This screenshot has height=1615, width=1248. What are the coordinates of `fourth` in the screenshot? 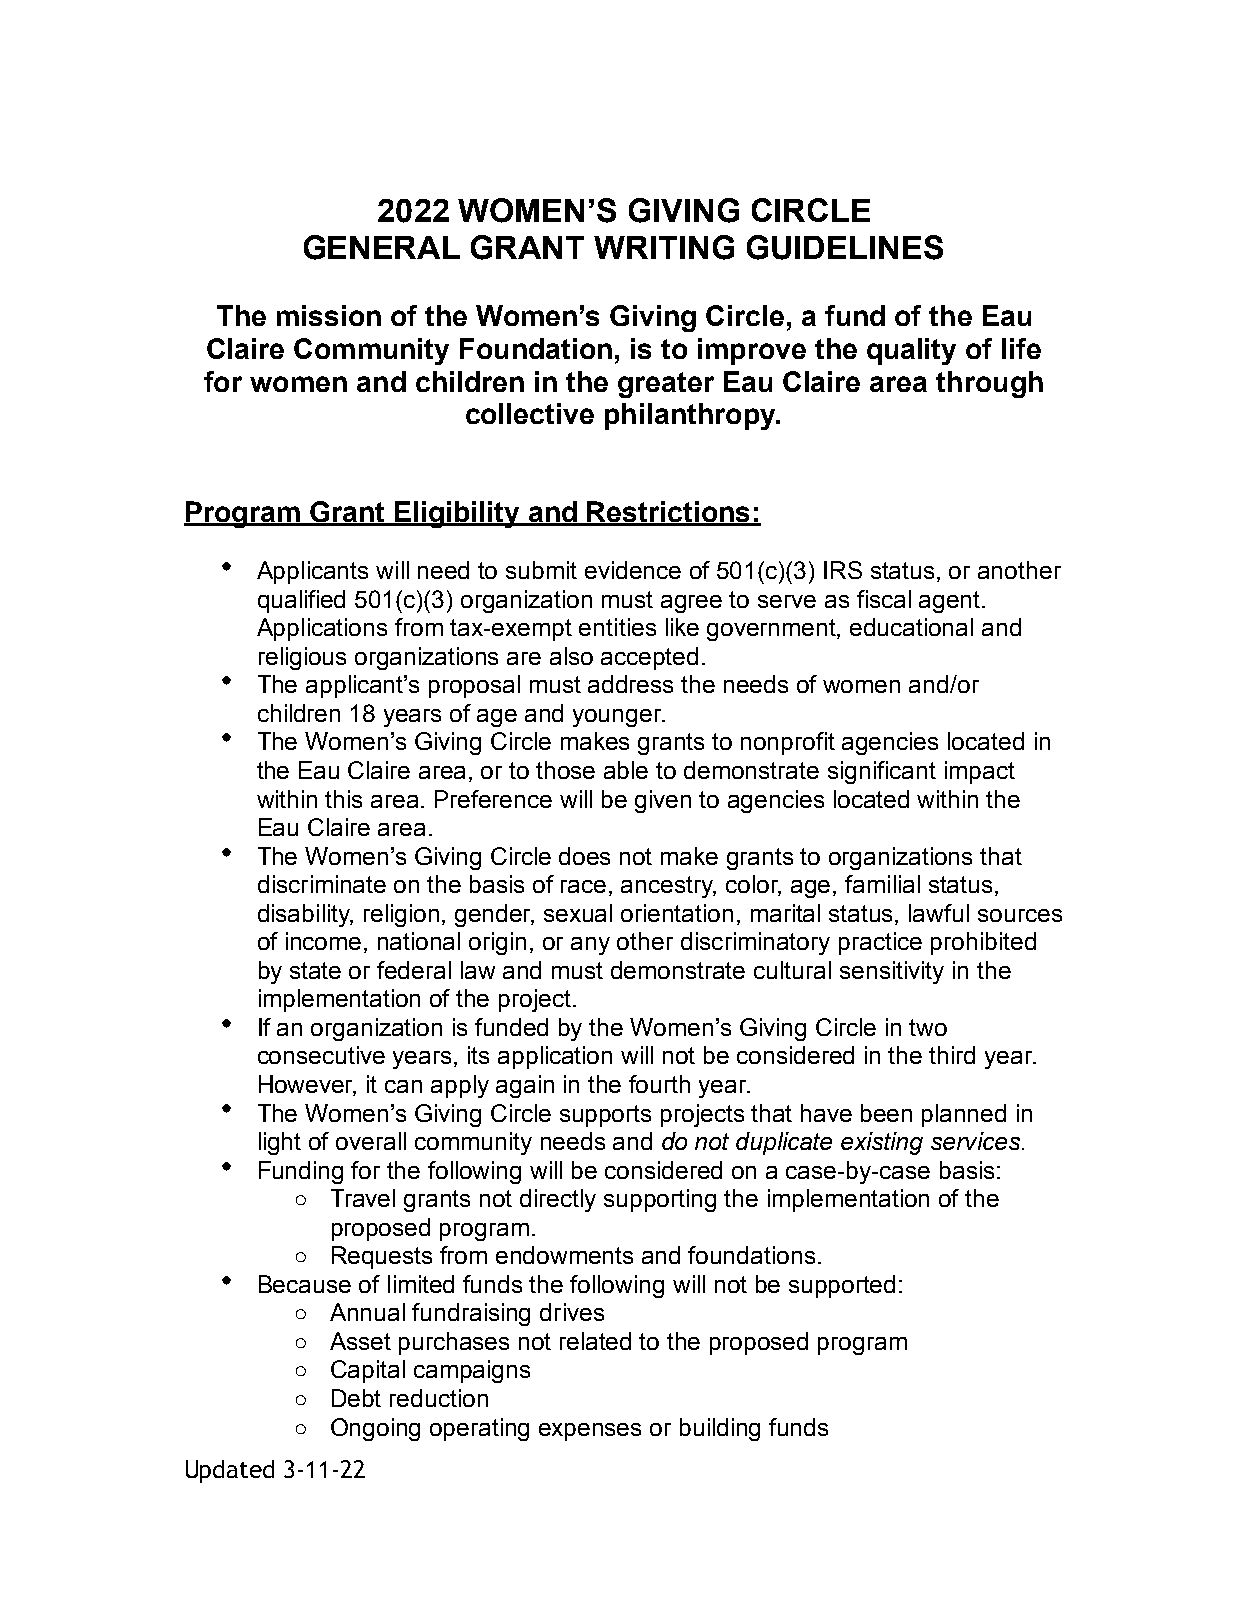 It's located at (659, 1084).
